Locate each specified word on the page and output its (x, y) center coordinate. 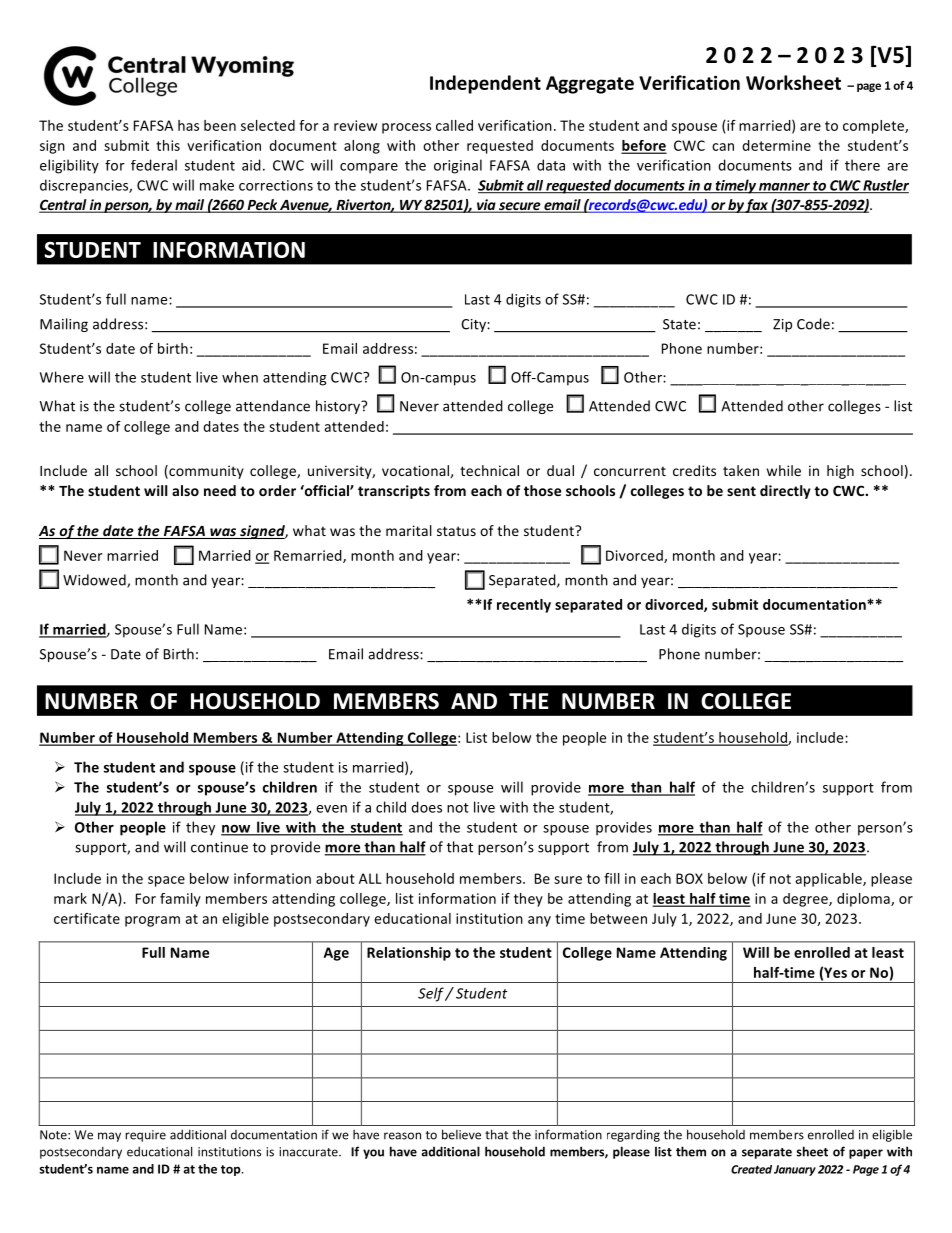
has (188, 125)
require (145, 1136)
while (784, 470)
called (454, 125)
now (237, 830)
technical (489, 470)
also (185, 490)
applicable (829, 880)
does (426, 807)
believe (461, 1134)
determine (776, 145)
